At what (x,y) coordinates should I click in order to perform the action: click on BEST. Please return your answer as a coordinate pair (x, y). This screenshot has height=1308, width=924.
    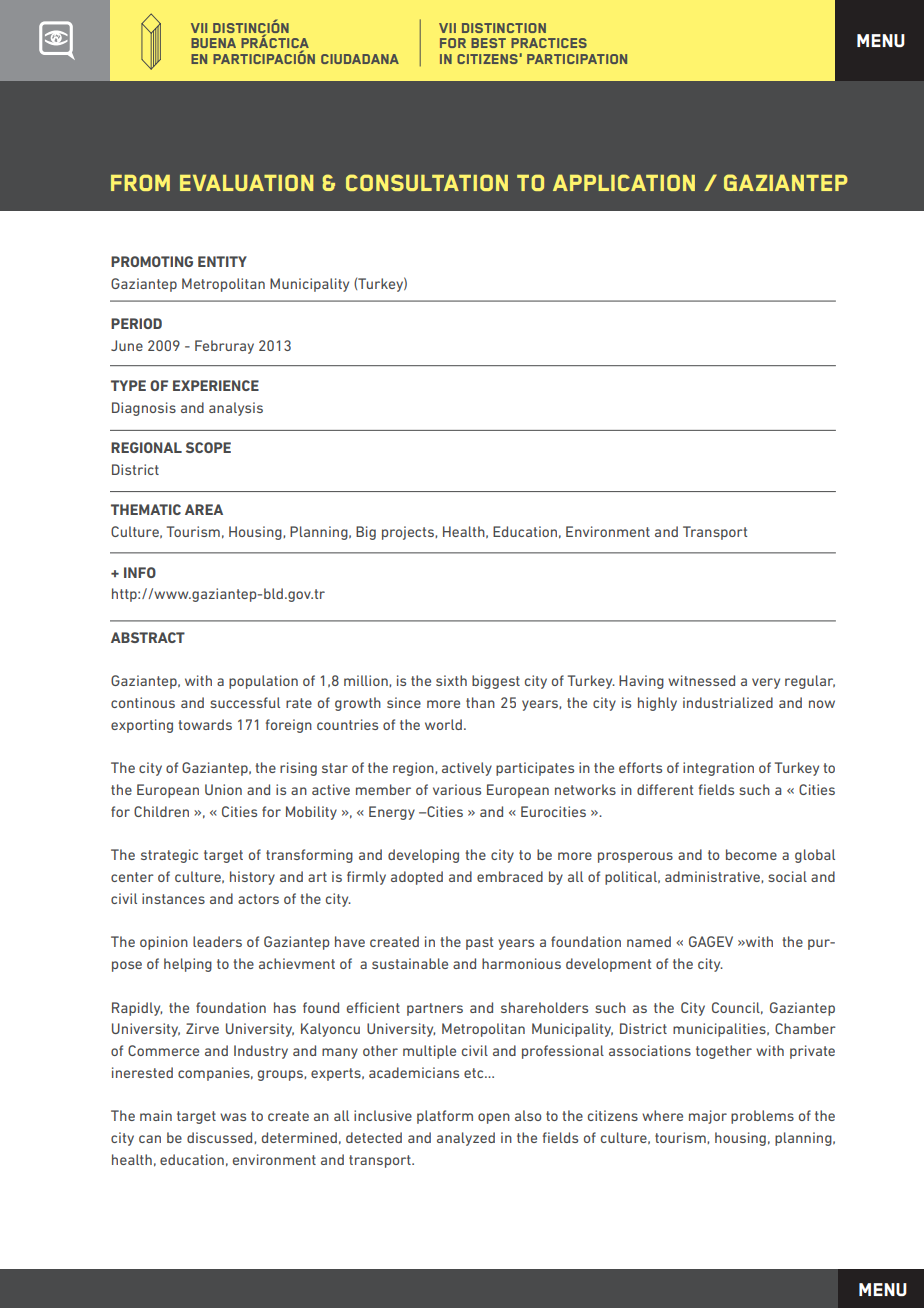
    Looking at the image, I should click on (488, 43).
